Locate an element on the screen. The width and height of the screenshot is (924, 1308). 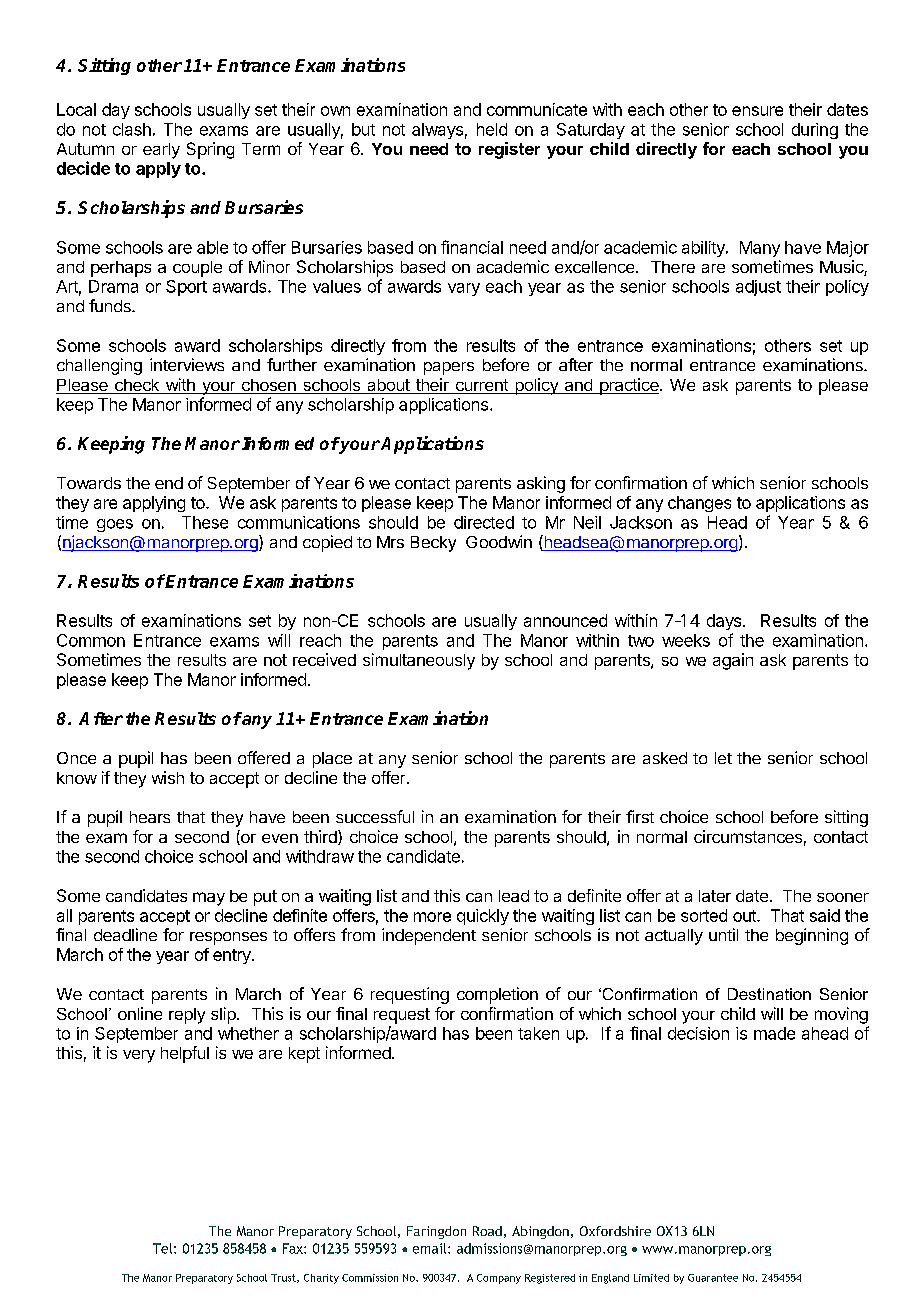
Fax is located at coordinates (294, 1248).
